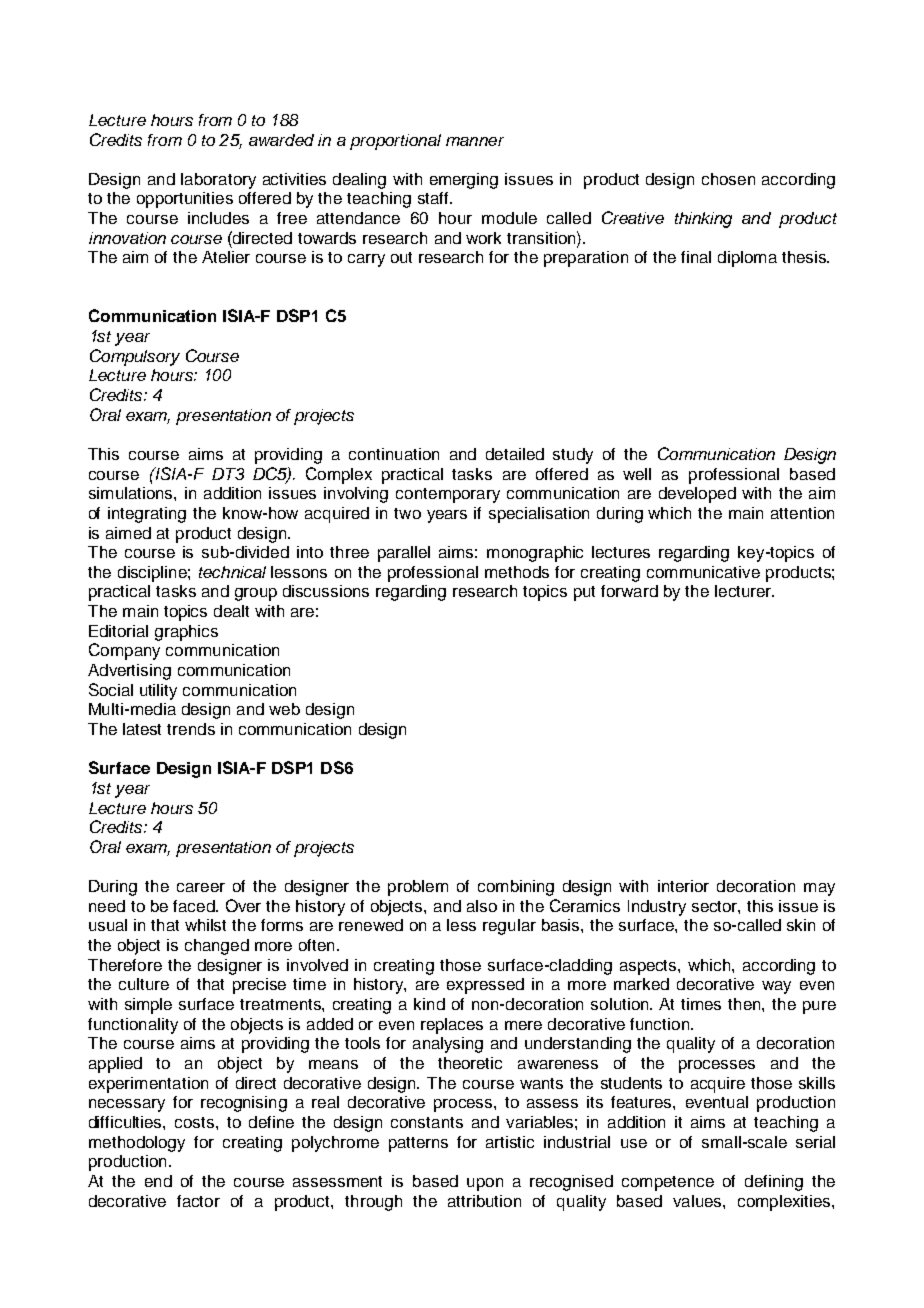  I want to click on whilst, so click(205, 925).
